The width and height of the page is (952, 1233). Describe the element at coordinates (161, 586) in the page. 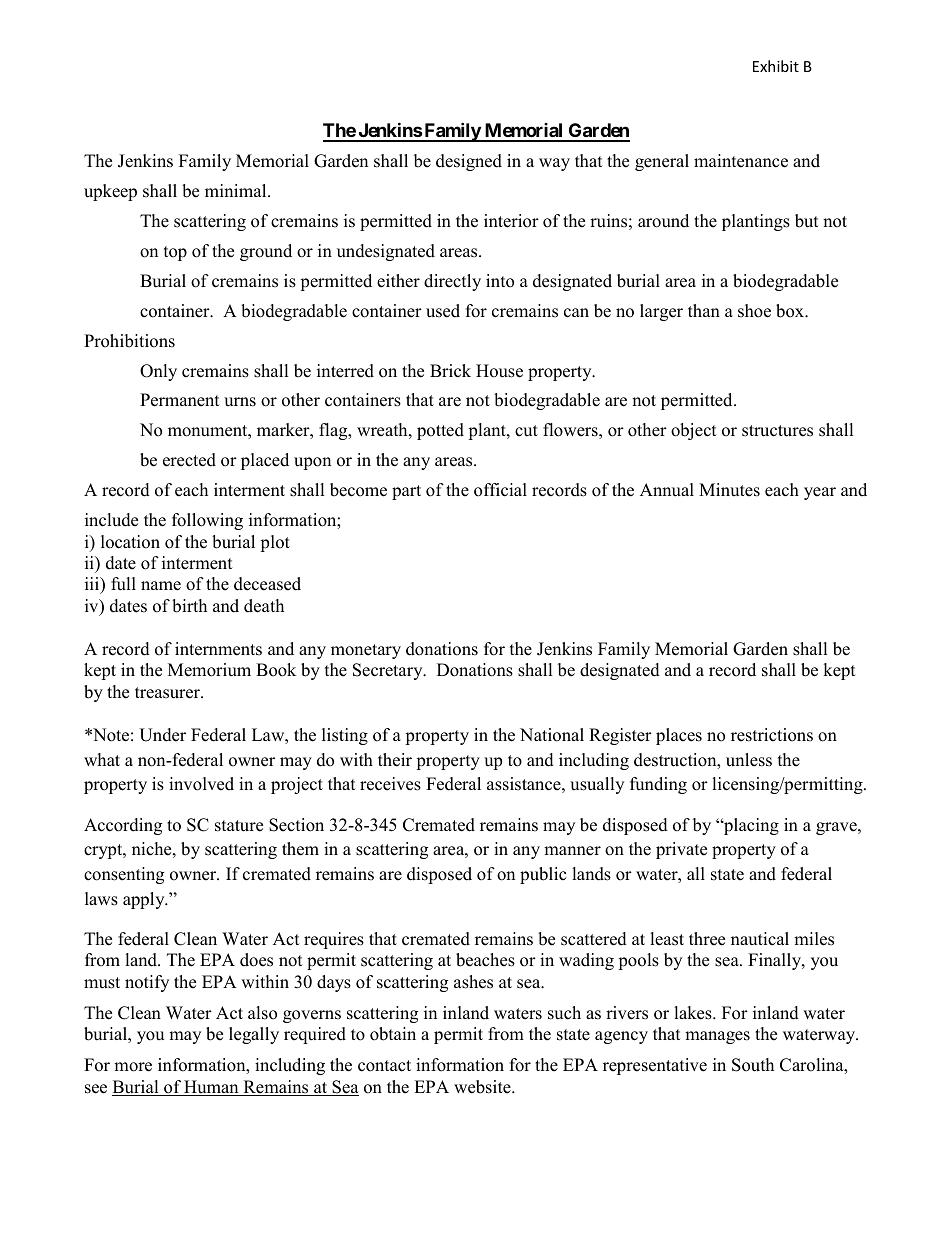

I see `name` at that location.
